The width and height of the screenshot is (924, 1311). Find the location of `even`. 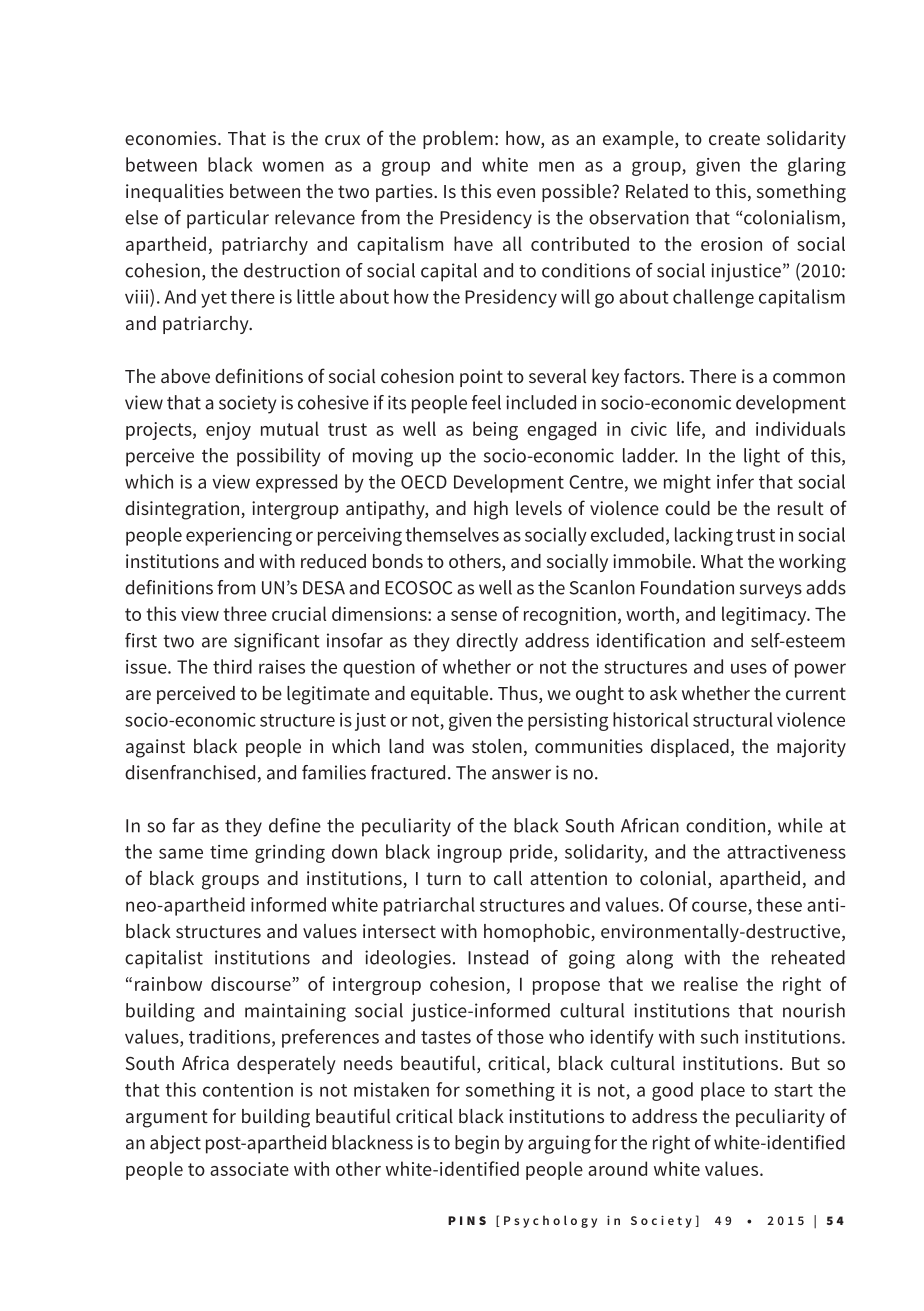

even is located at coordinates (516, 193).
